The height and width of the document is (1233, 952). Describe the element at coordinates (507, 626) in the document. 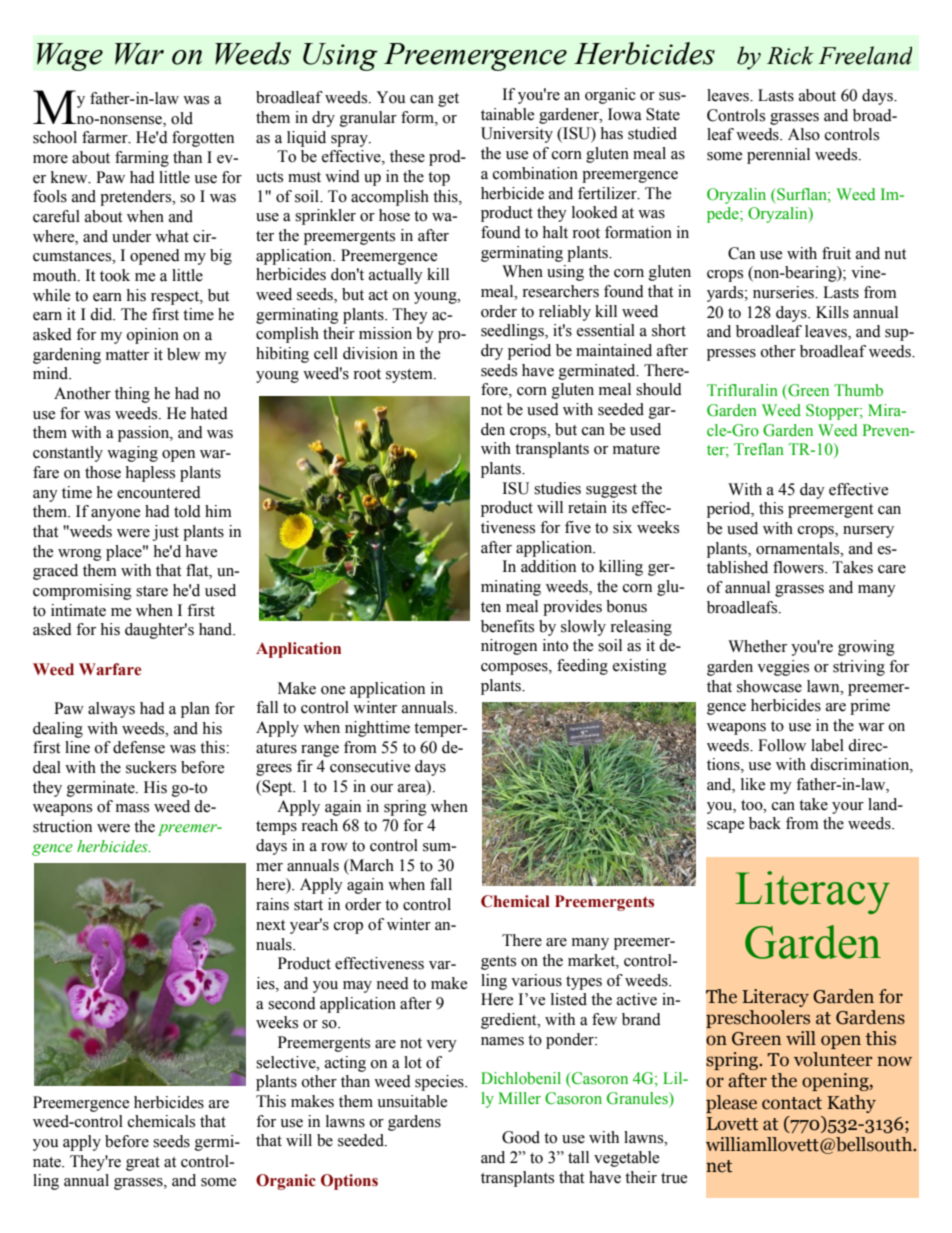

I see `benefits` at that location.
